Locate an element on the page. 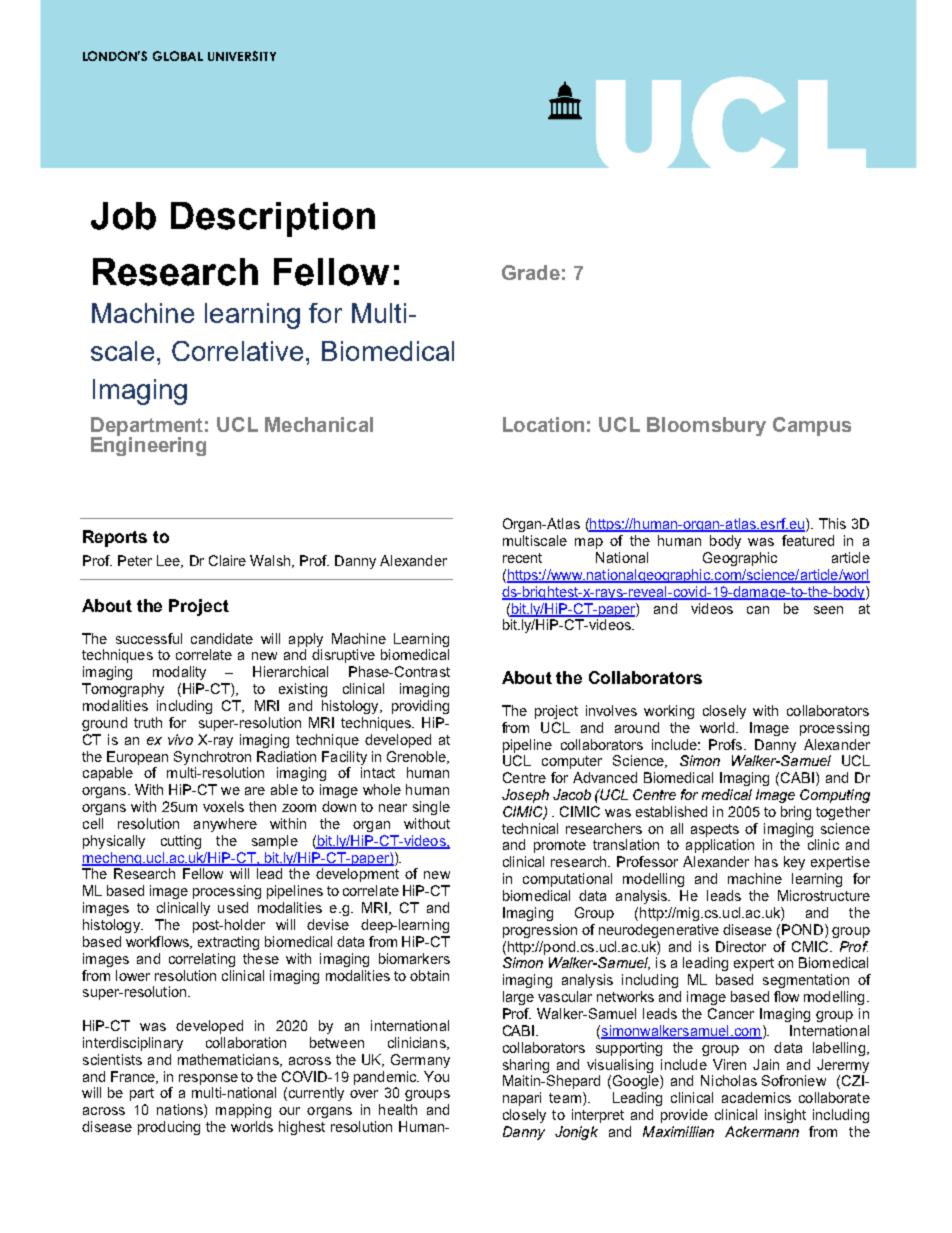 Image resolution: width=952 pixels, height=1233 pixels. GLOBAL is located at coordinates (178, 56).
